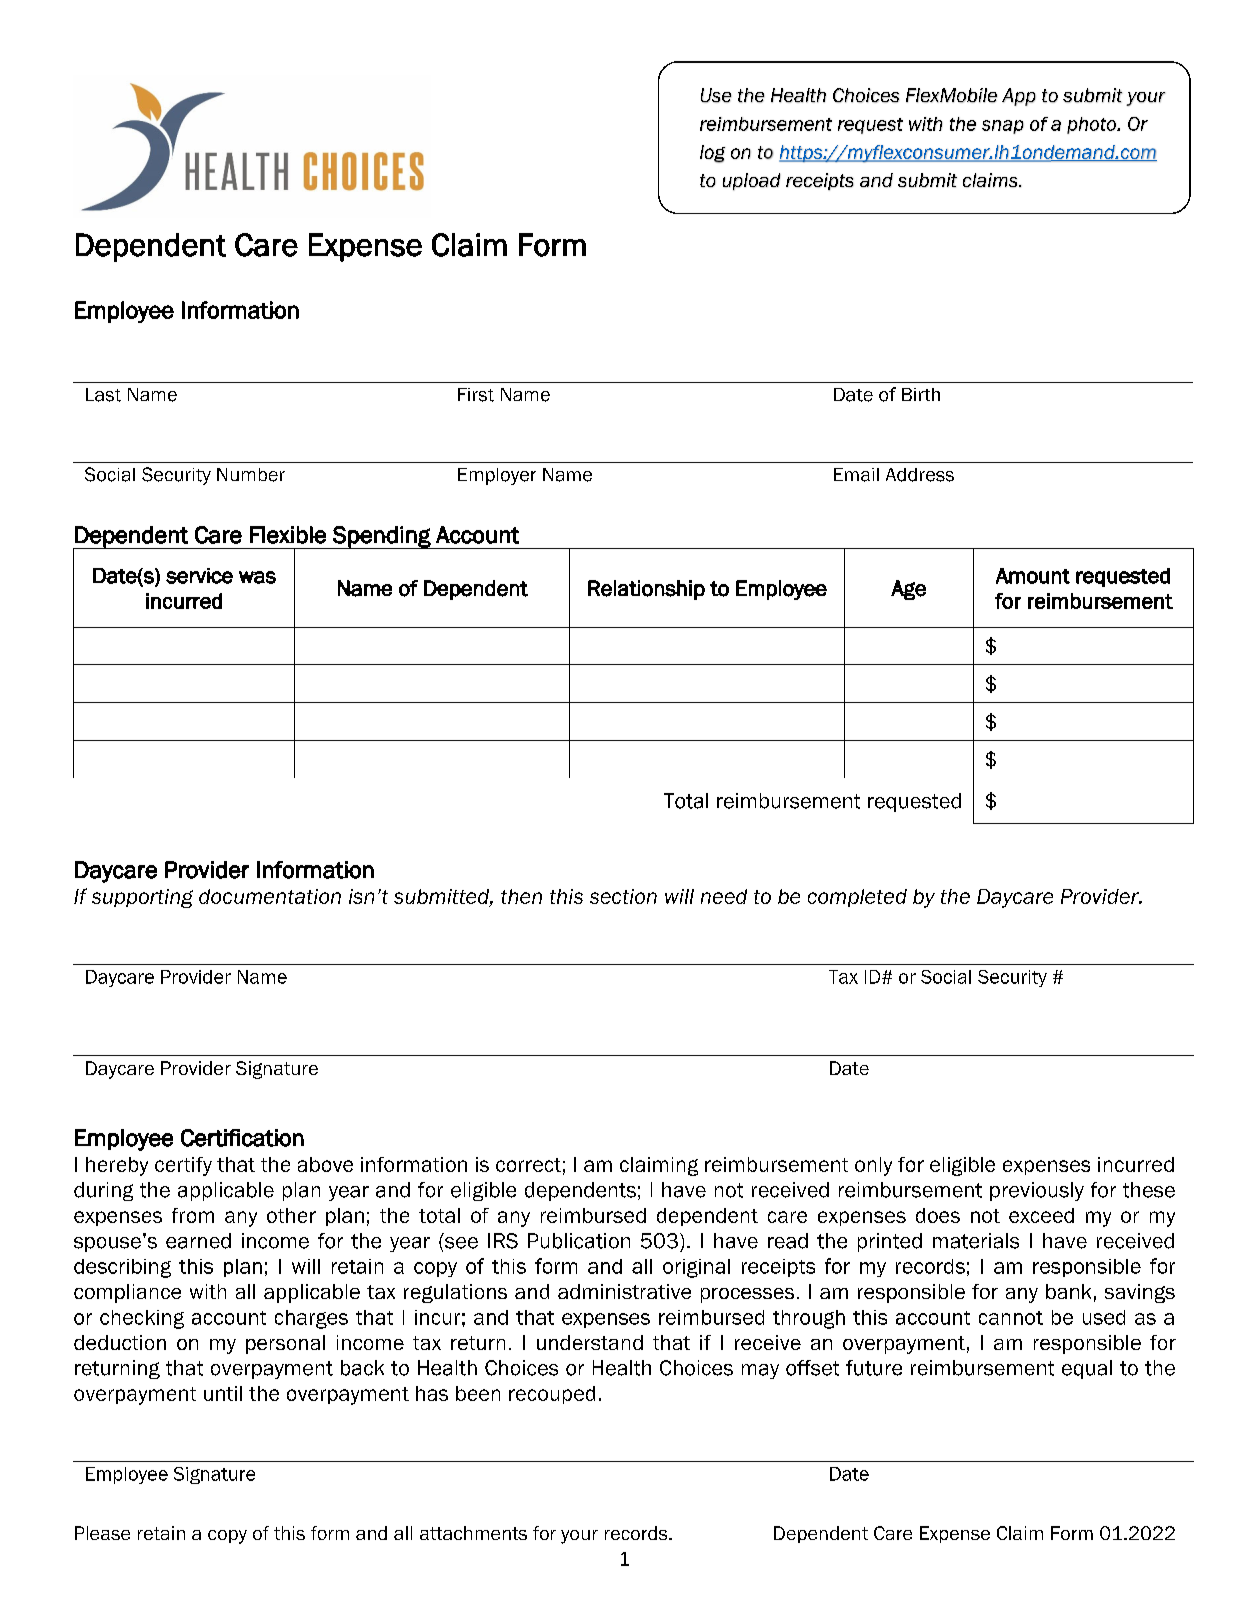  I want to click on Certification, so click(242, 1138).
